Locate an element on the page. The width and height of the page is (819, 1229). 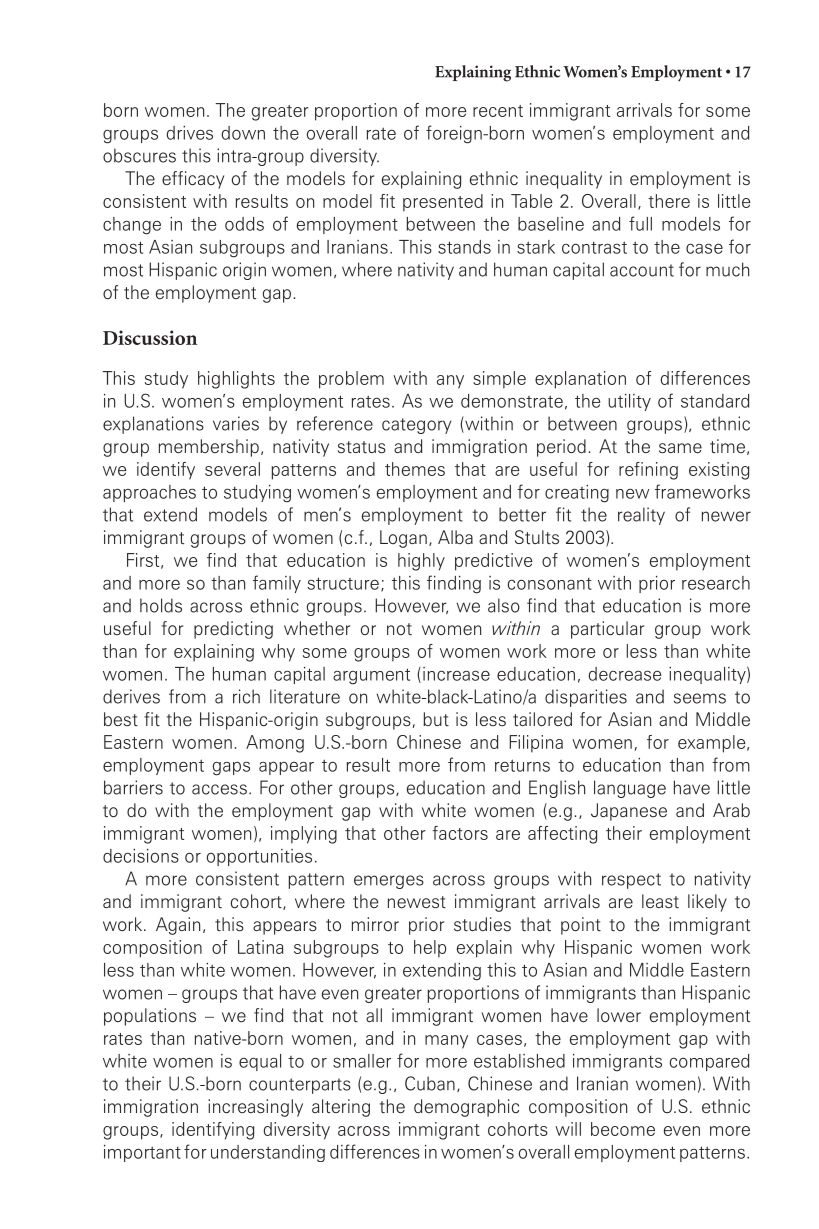
particular is located at coordinates (607, 630).
